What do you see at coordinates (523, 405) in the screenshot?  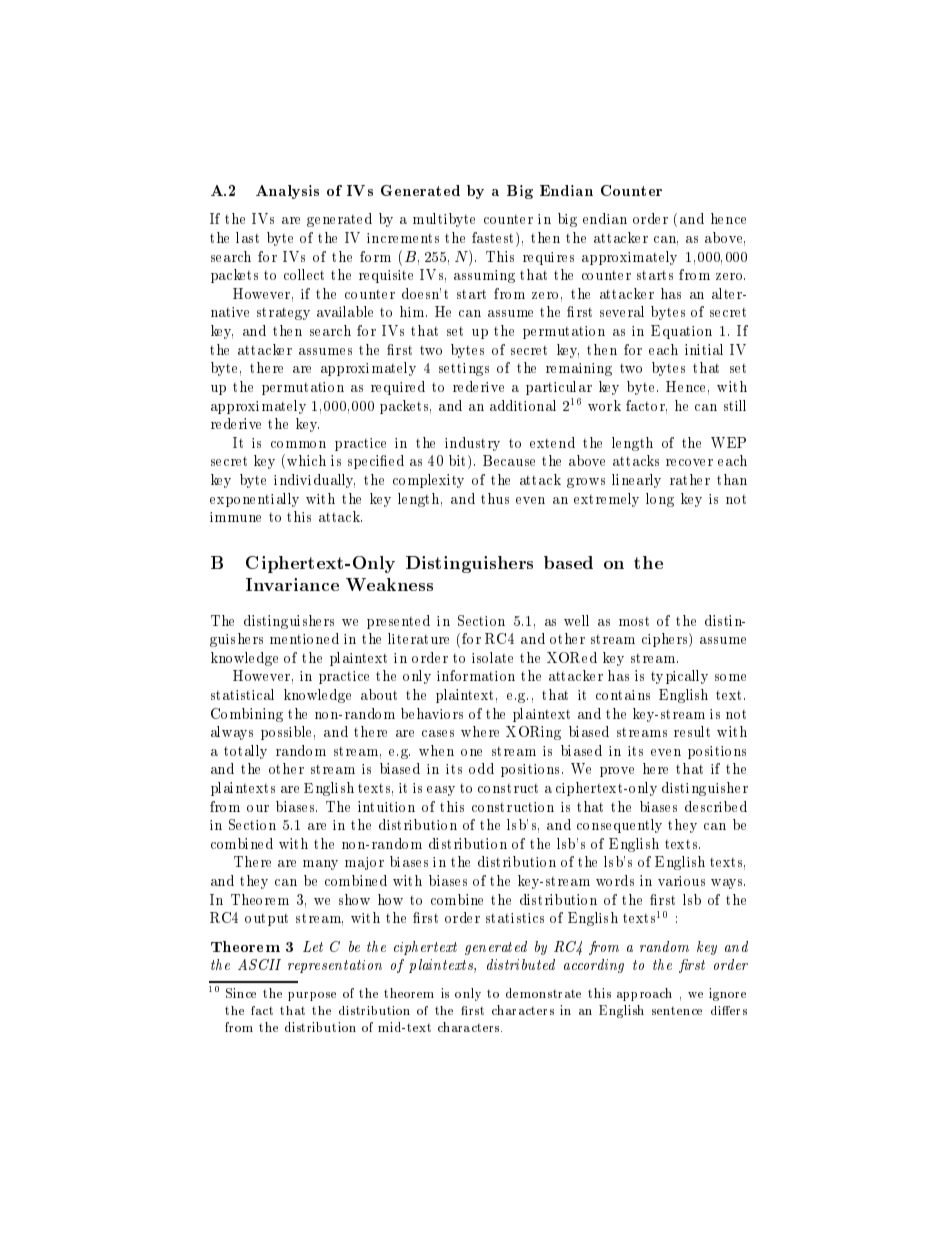 I see `additional` at bounding box center [523, 405].
